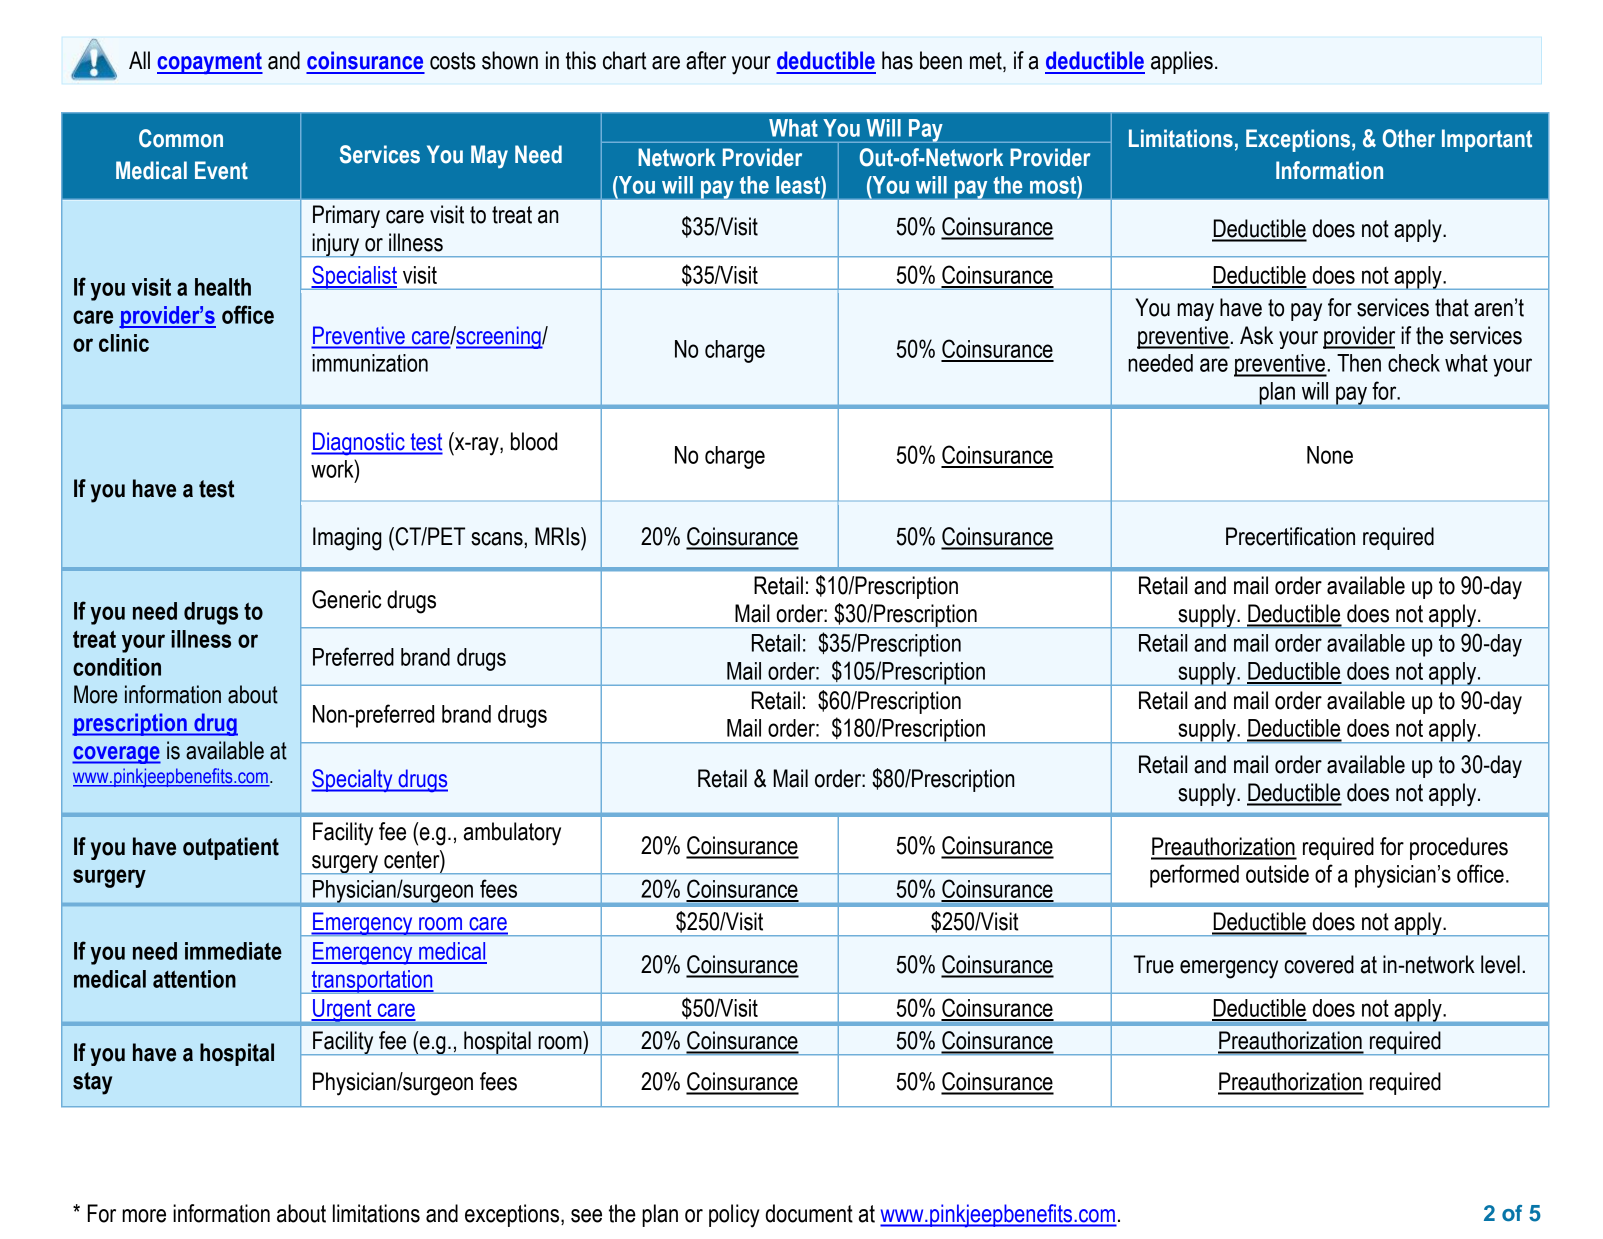  What do you see at coordinates (1330, 455) in the screenshot?
I see `None` at bounding box center [1330, 455].
